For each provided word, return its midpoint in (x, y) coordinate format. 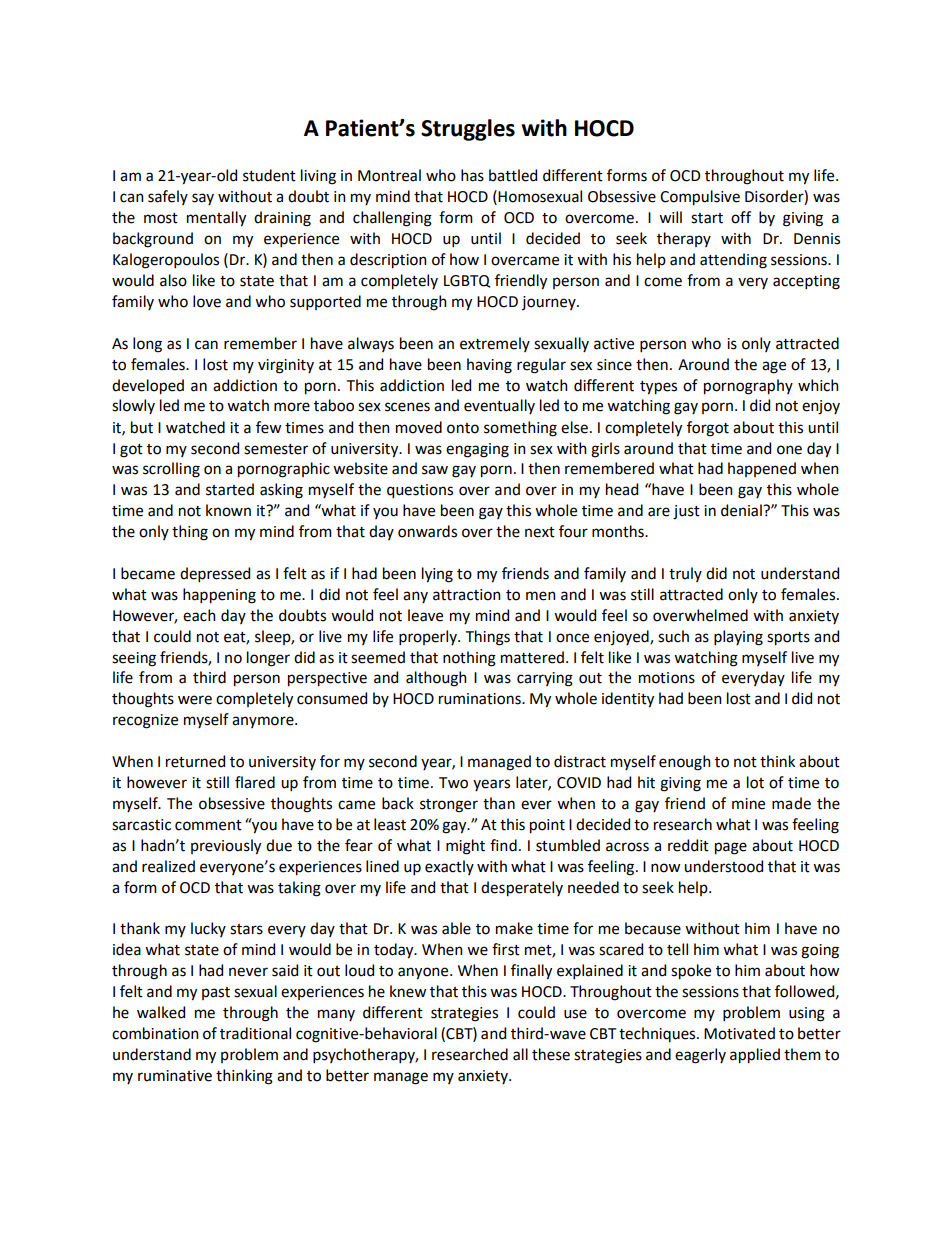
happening (219, 596)
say (203, 199)
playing (738, 638)
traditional (255, 1033)
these (551, 1054)
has (472, 175)
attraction (467, 595)
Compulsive (700, 198)
